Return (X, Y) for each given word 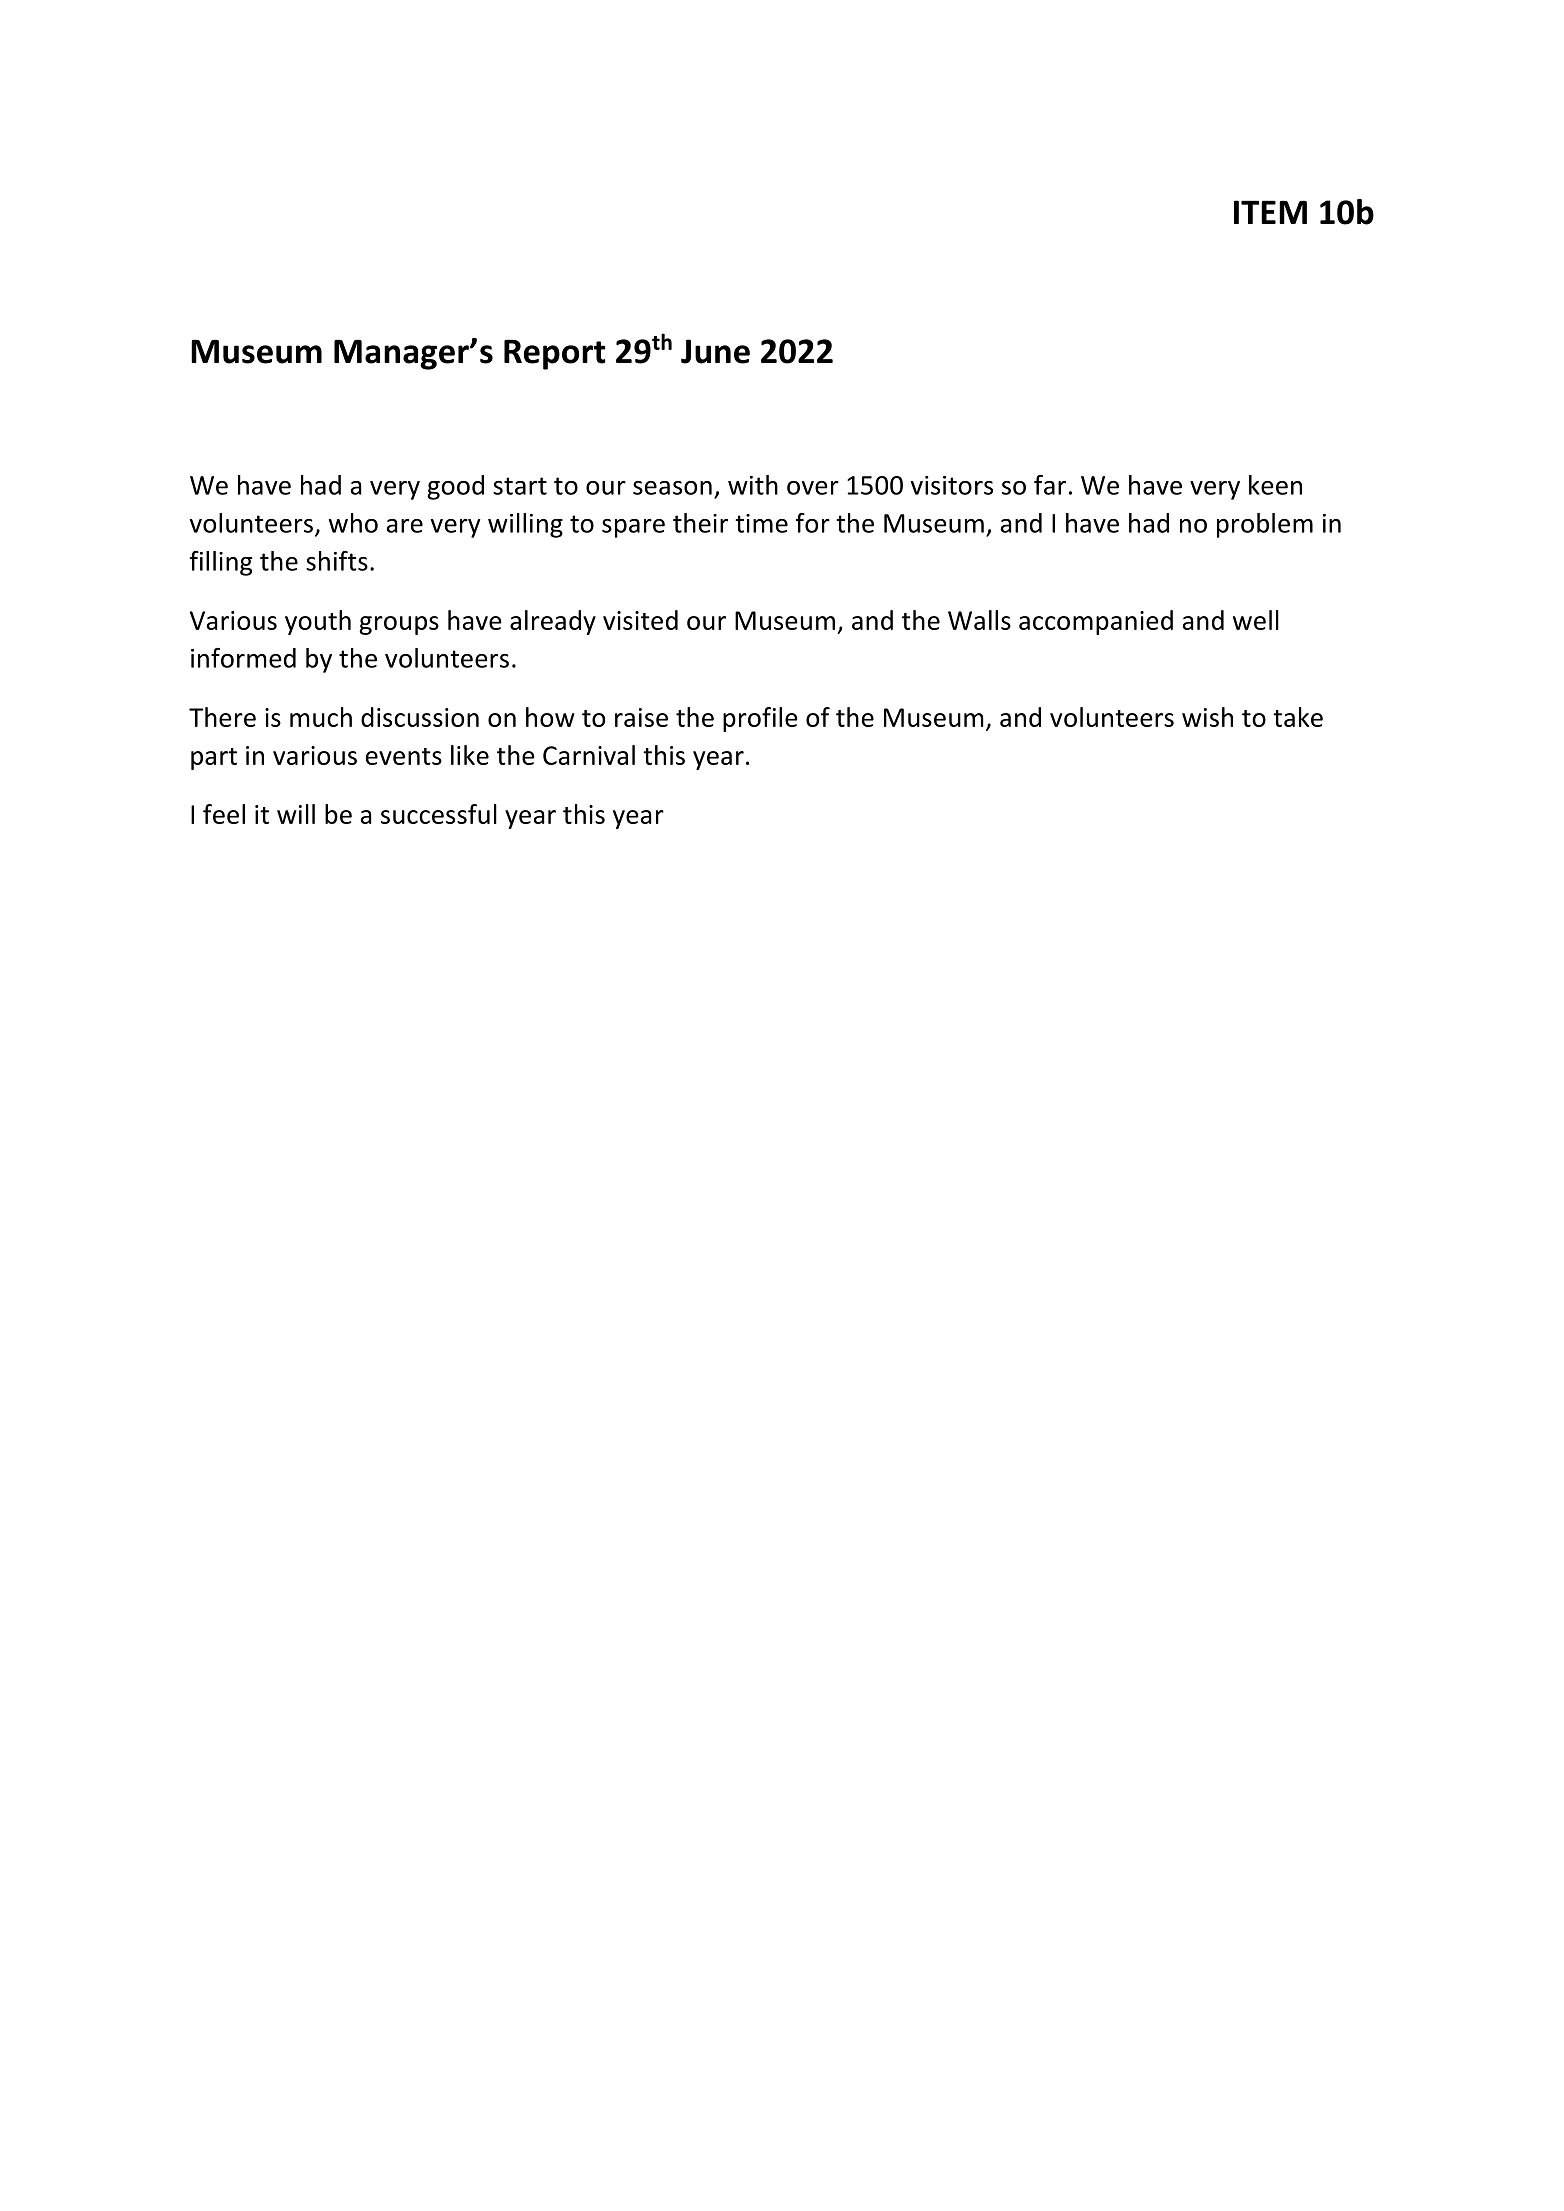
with (753, 485)
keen (1275, 485)
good (455, 487)
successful (439, 814)
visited (640, 620)
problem (1265, 525)
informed (243, 658)
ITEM (1270, 212)
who (353, 523)
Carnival (589, 755)
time (761, 523)
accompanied (1096, 622)
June (715, 351)
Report (555, 354)
